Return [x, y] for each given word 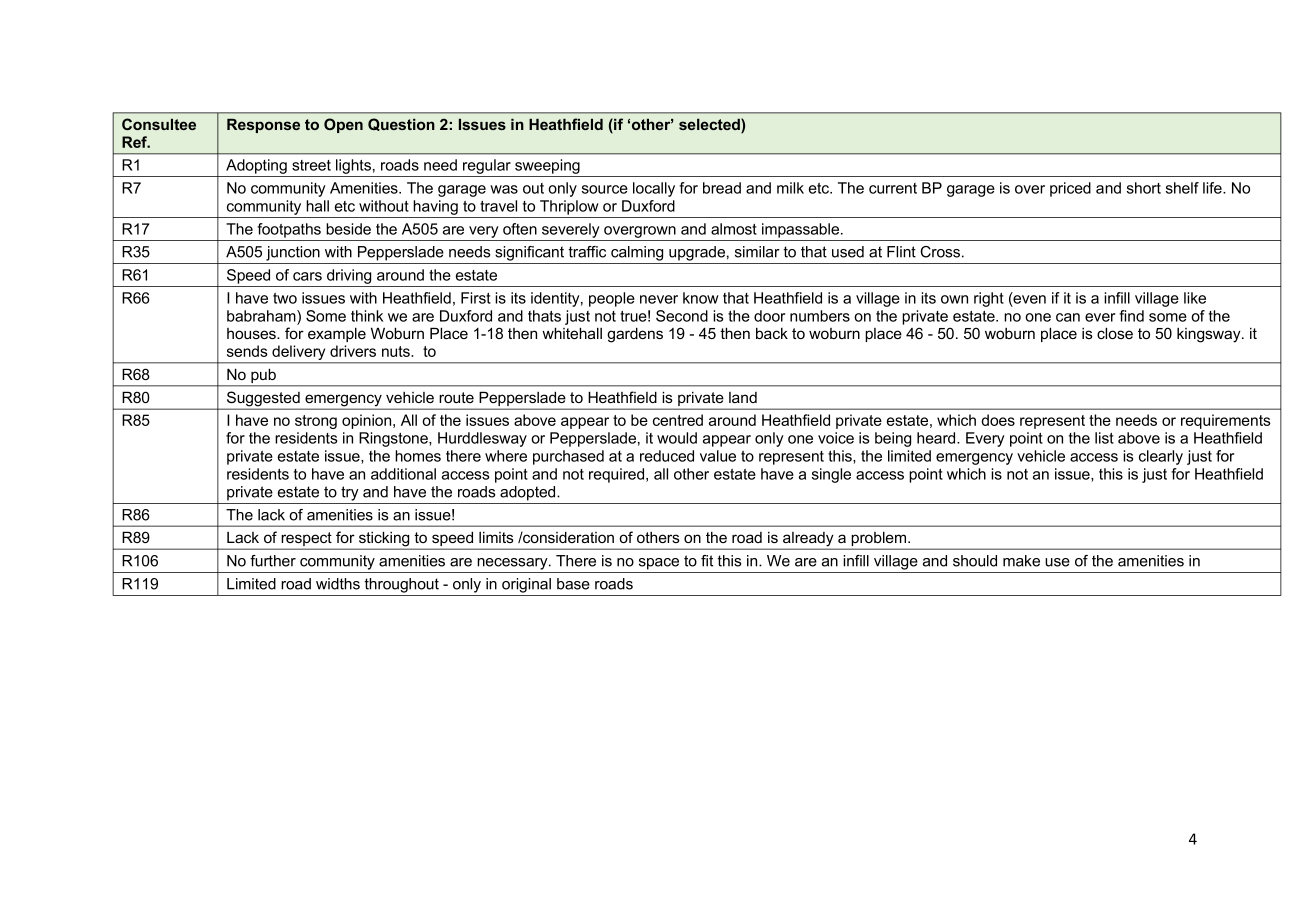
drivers [353, 351]
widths [338, 584]
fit [707, 561]
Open [343, 125]
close [1115, 333]
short [1144, 188]
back [772, 333]
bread [722, 188]
